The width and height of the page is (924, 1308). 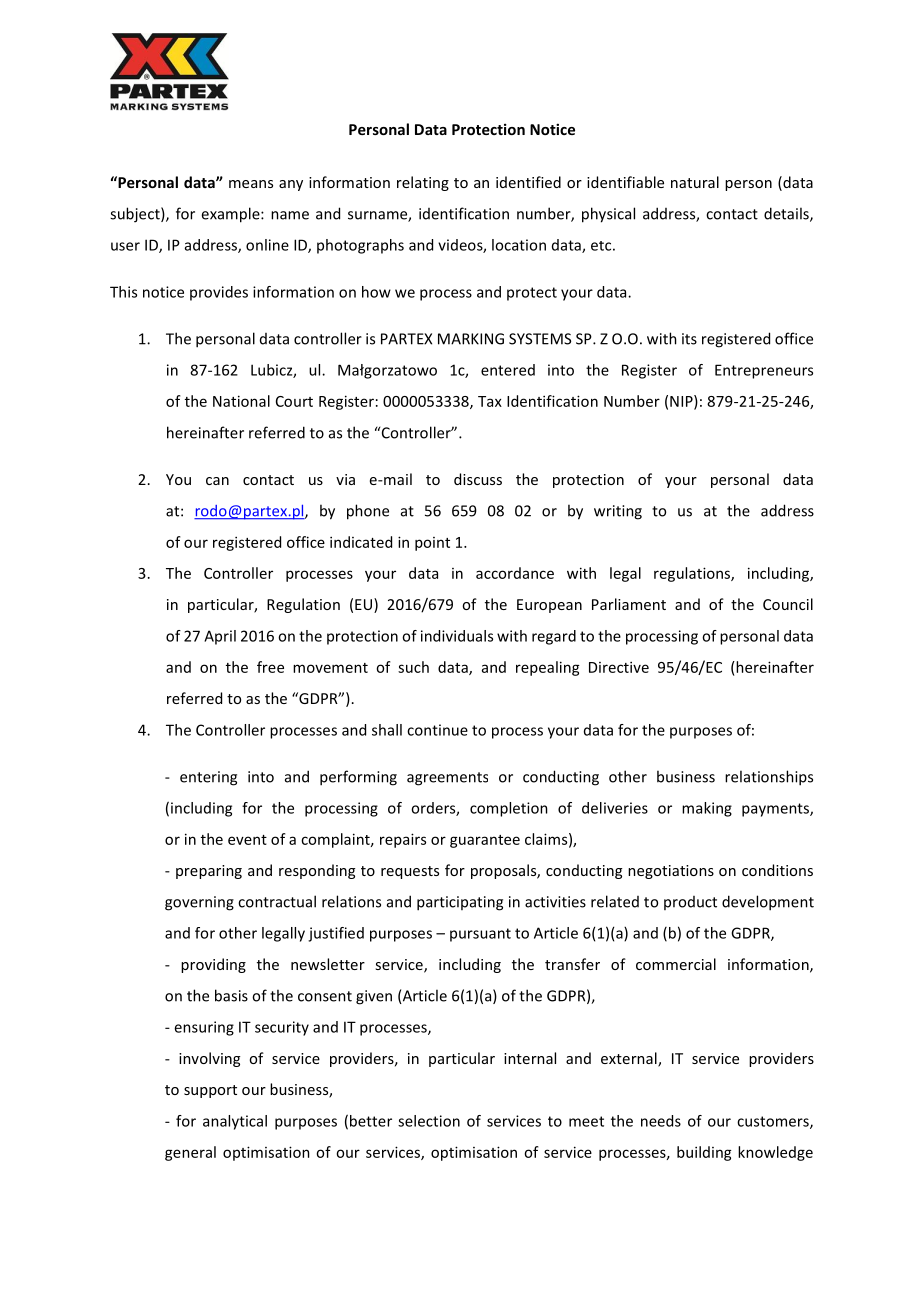 I want to click on Directive, so click(x=619, y=667).
